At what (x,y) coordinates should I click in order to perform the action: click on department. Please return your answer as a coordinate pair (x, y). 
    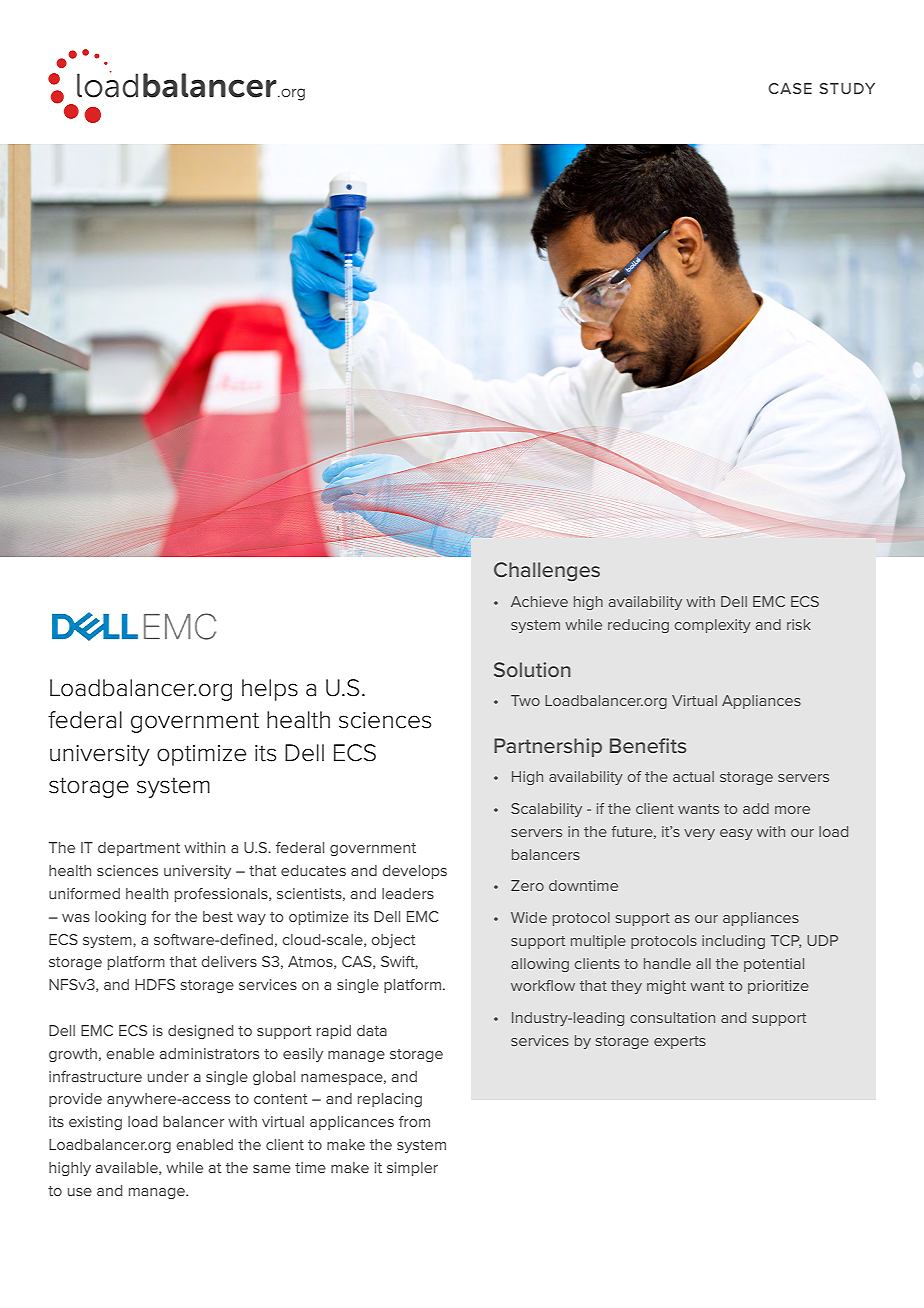
    Looking at the image, I should click on (139, 849).
